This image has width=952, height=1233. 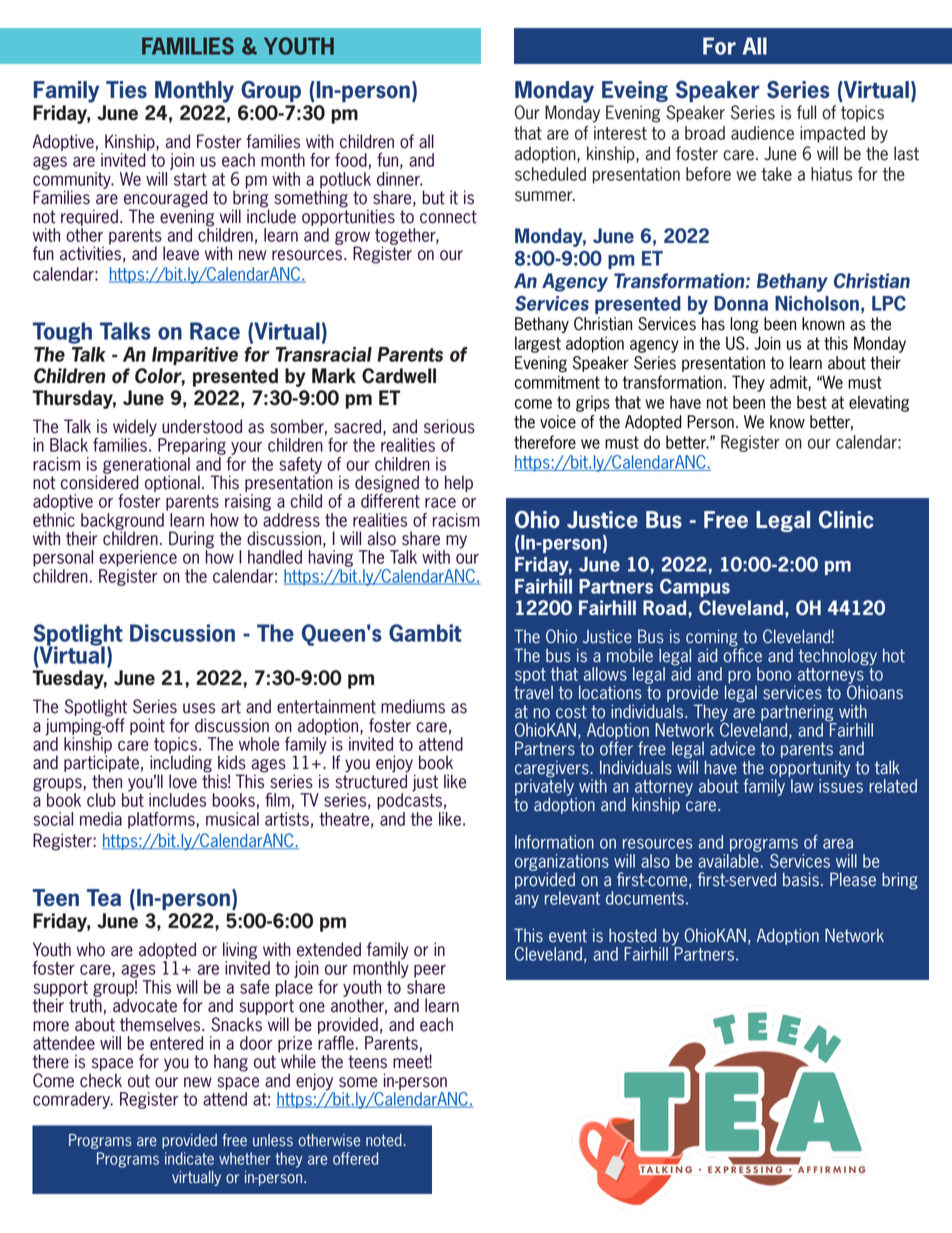 I want to click on indicate, so click(x=189, y=1158).
